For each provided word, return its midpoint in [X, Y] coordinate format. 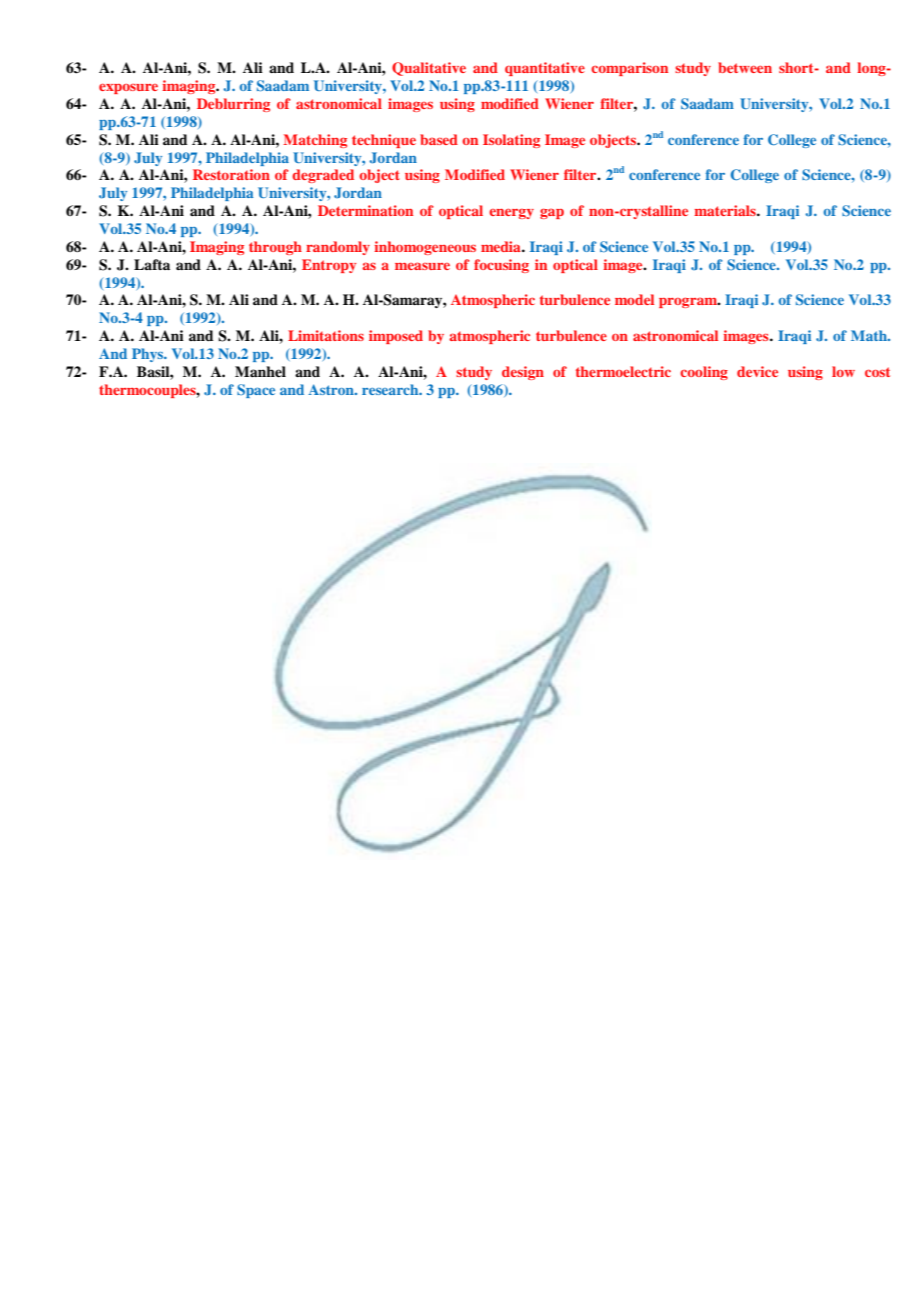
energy [511, 214]
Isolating [511, 141]
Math [870, 335]
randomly [338, 248]
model [634, 299]
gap [552, 213]
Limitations [326, 335]
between [745, 67]
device [757, 371]
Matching [315, 141]
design [523, 373]
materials [726, 210]
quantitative [545, 69]
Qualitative [429, 69]
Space [256, 391]
